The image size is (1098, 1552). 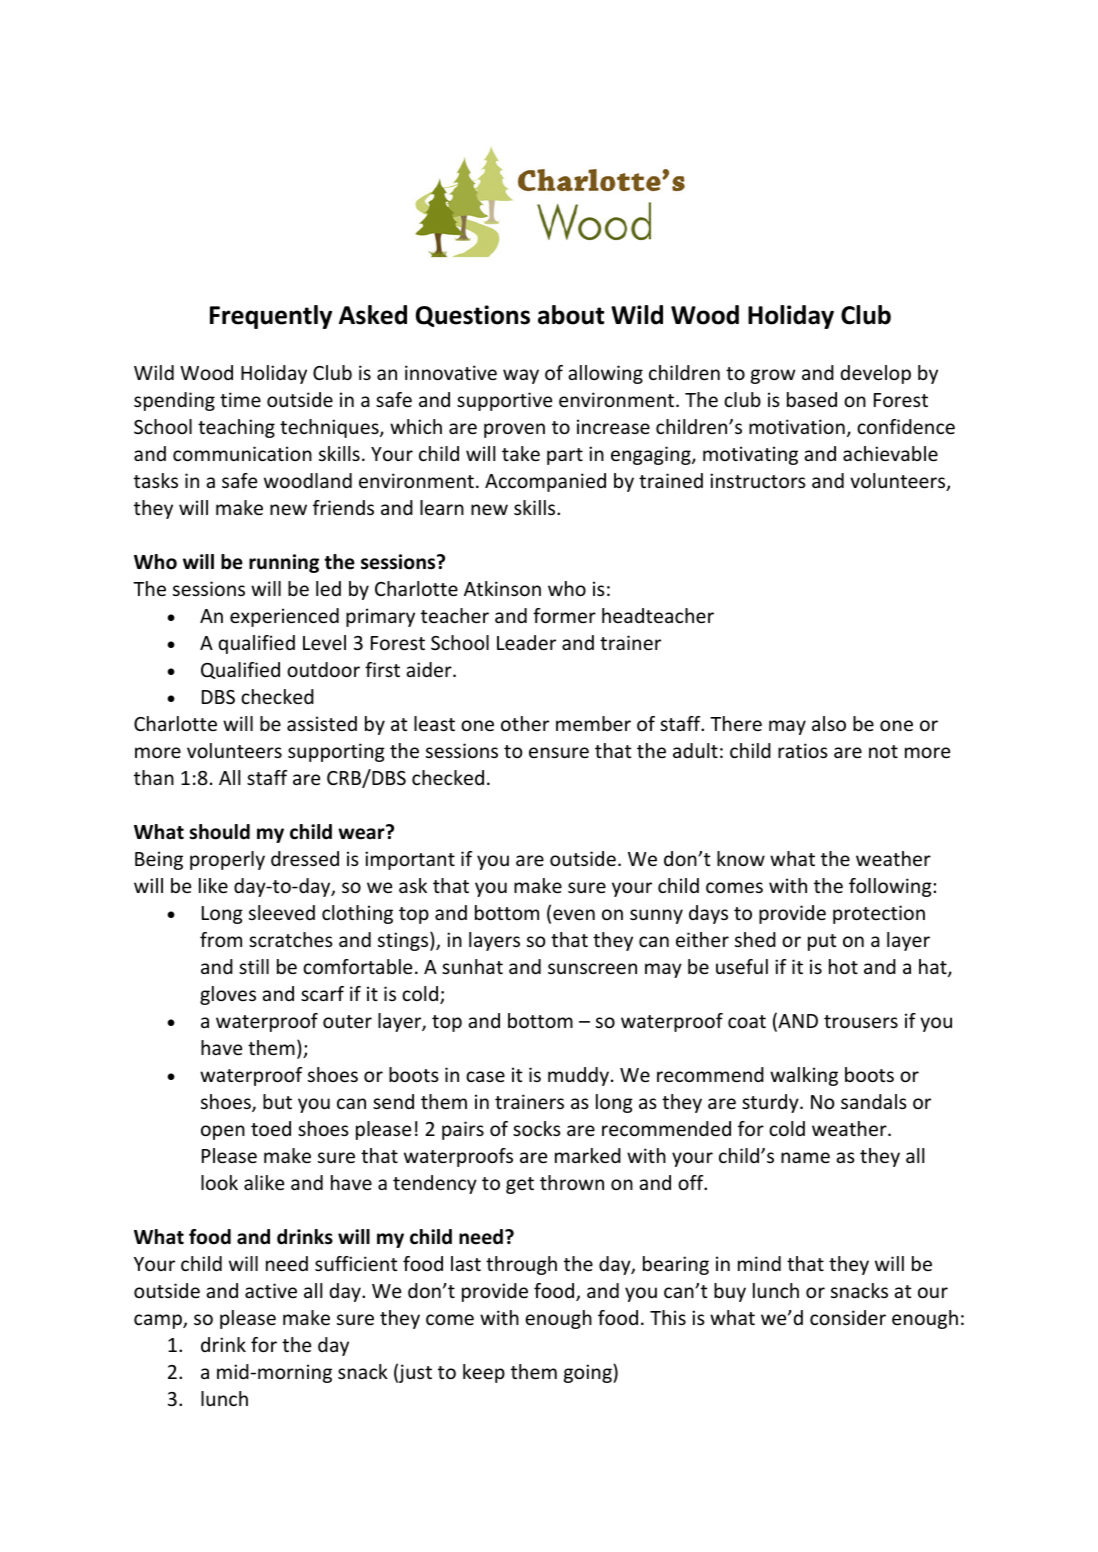 I want to click on properly, so click(x=227, y=860).
